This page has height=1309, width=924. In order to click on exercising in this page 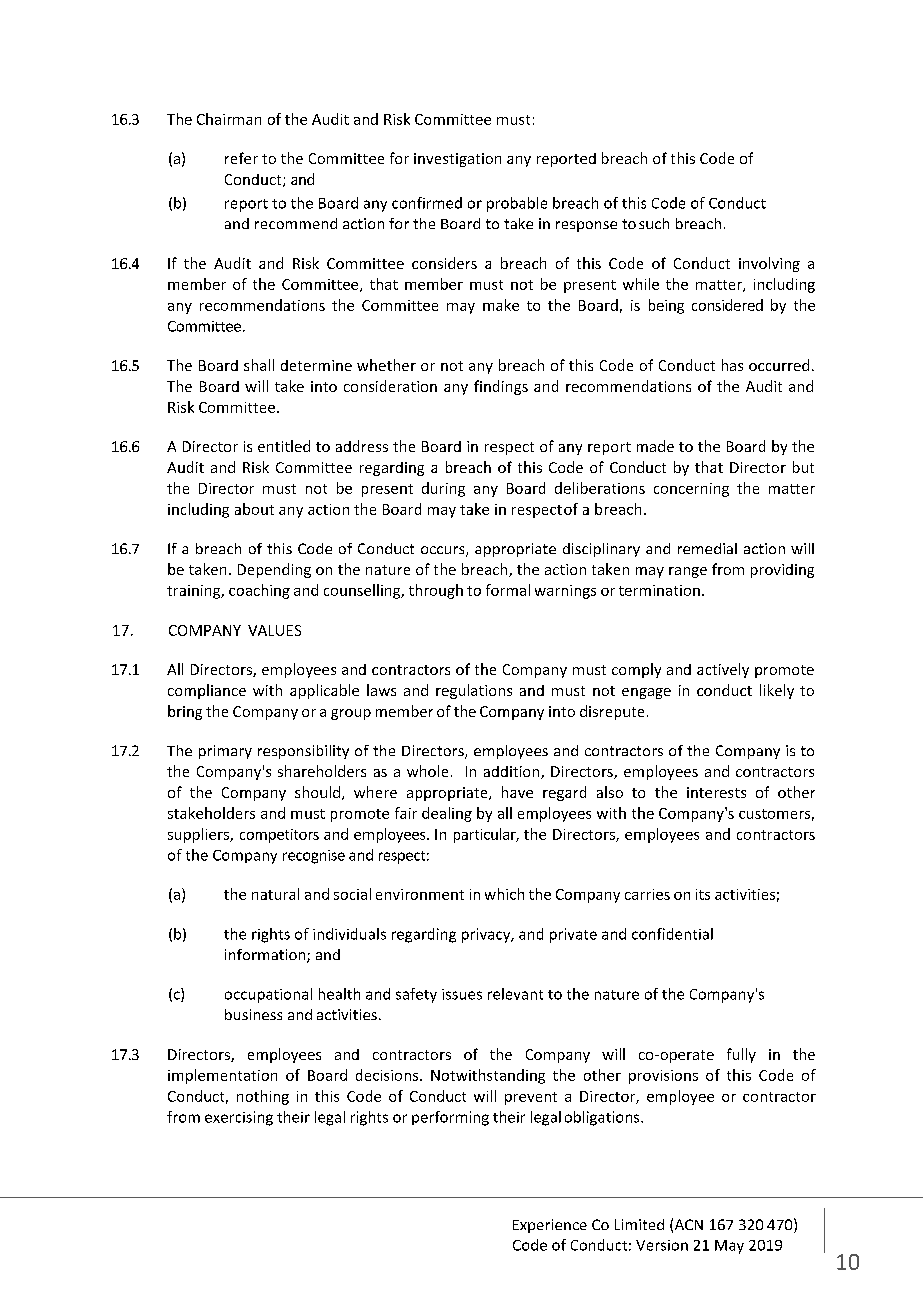, I will do `click(239, 1118)`.
